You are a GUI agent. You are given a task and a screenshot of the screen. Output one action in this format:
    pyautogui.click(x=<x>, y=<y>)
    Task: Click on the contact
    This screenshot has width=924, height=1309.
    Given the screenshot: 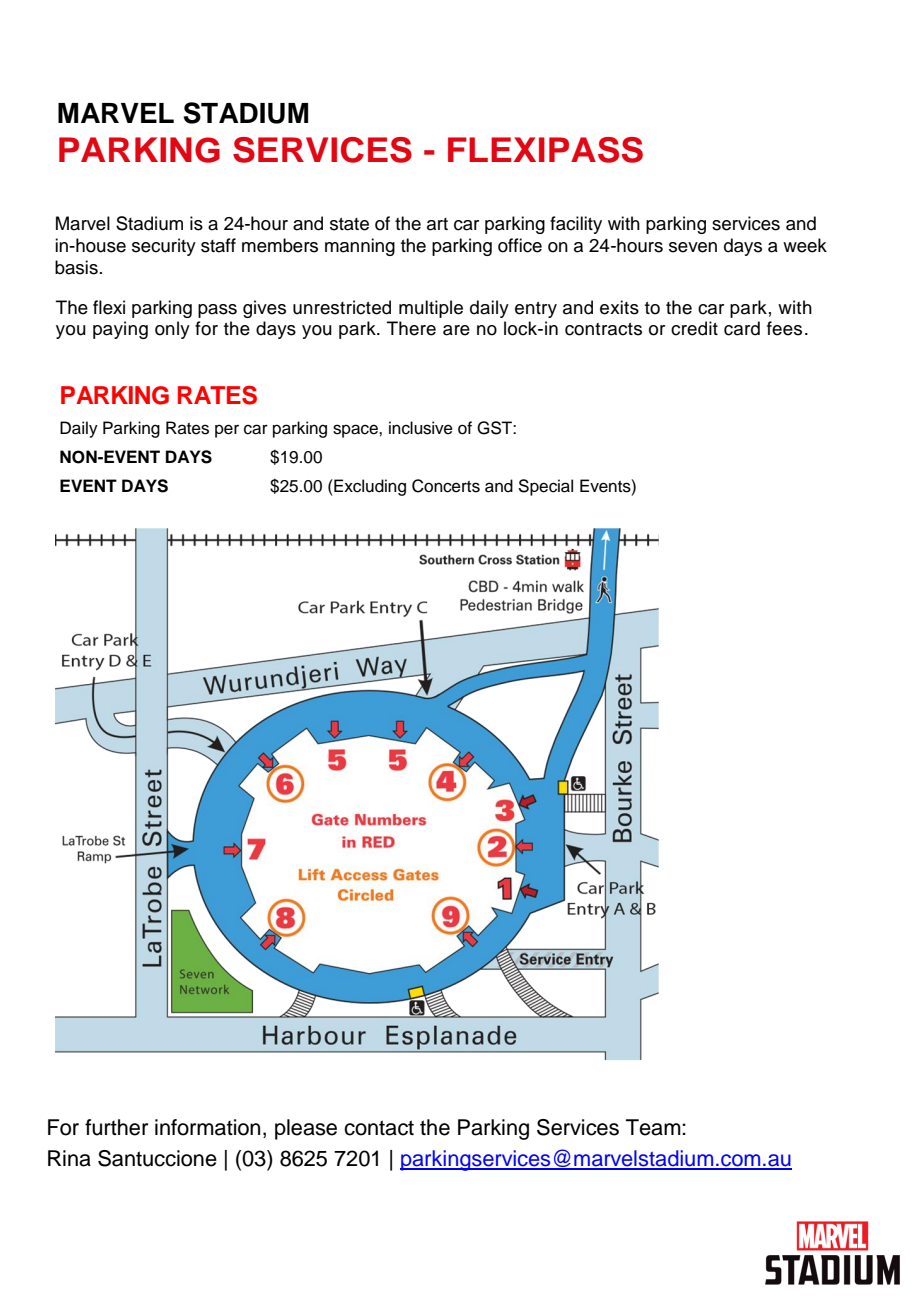 What is the action you would take?
    pyautogui.click(x=379, y=1128)
